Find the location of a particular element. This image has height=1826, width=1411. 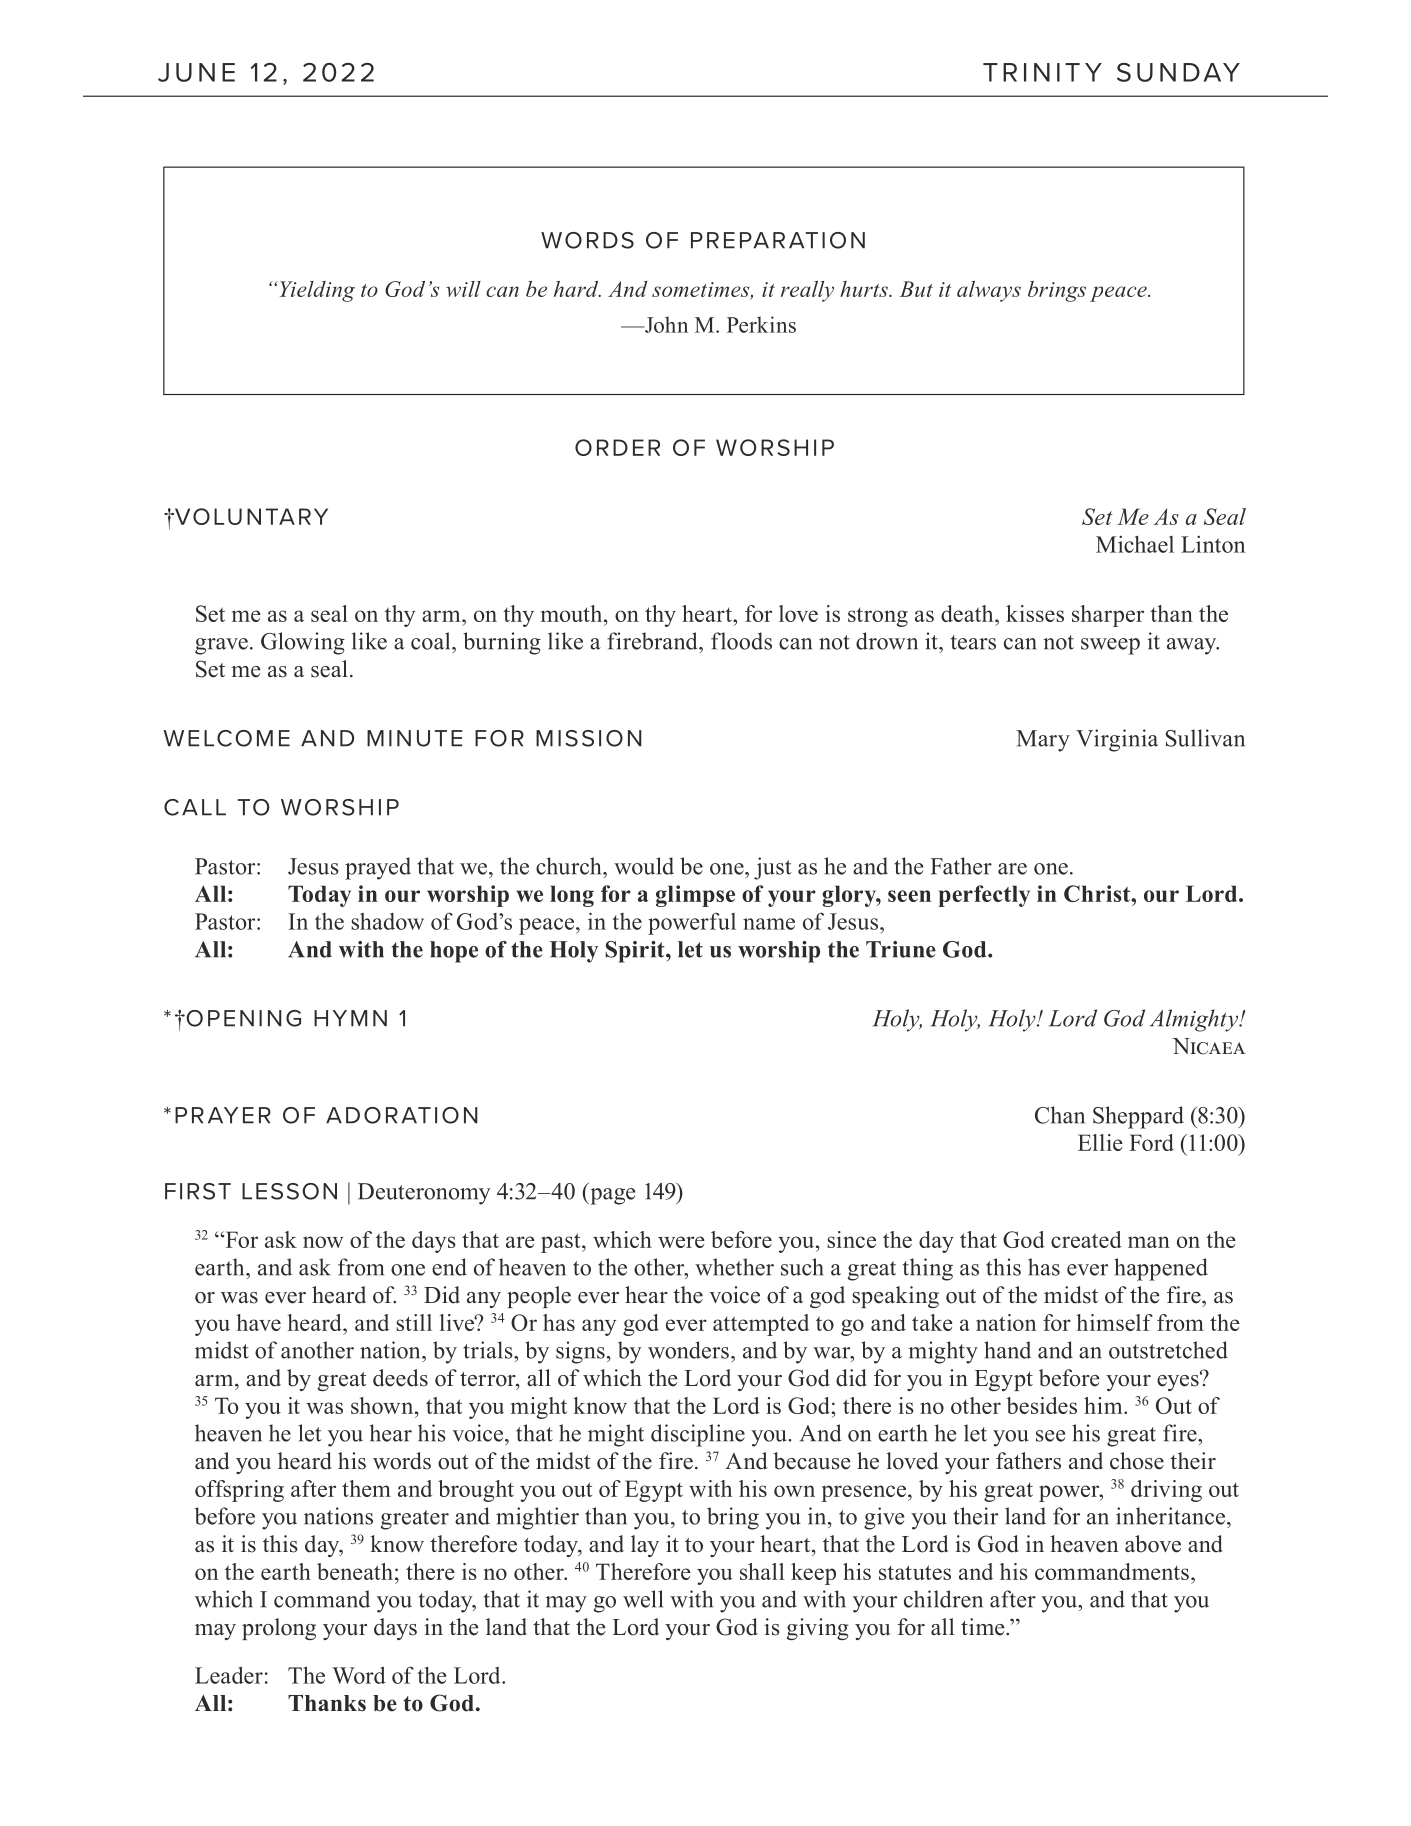

WELCOME is located at coordinates (226, 738).
